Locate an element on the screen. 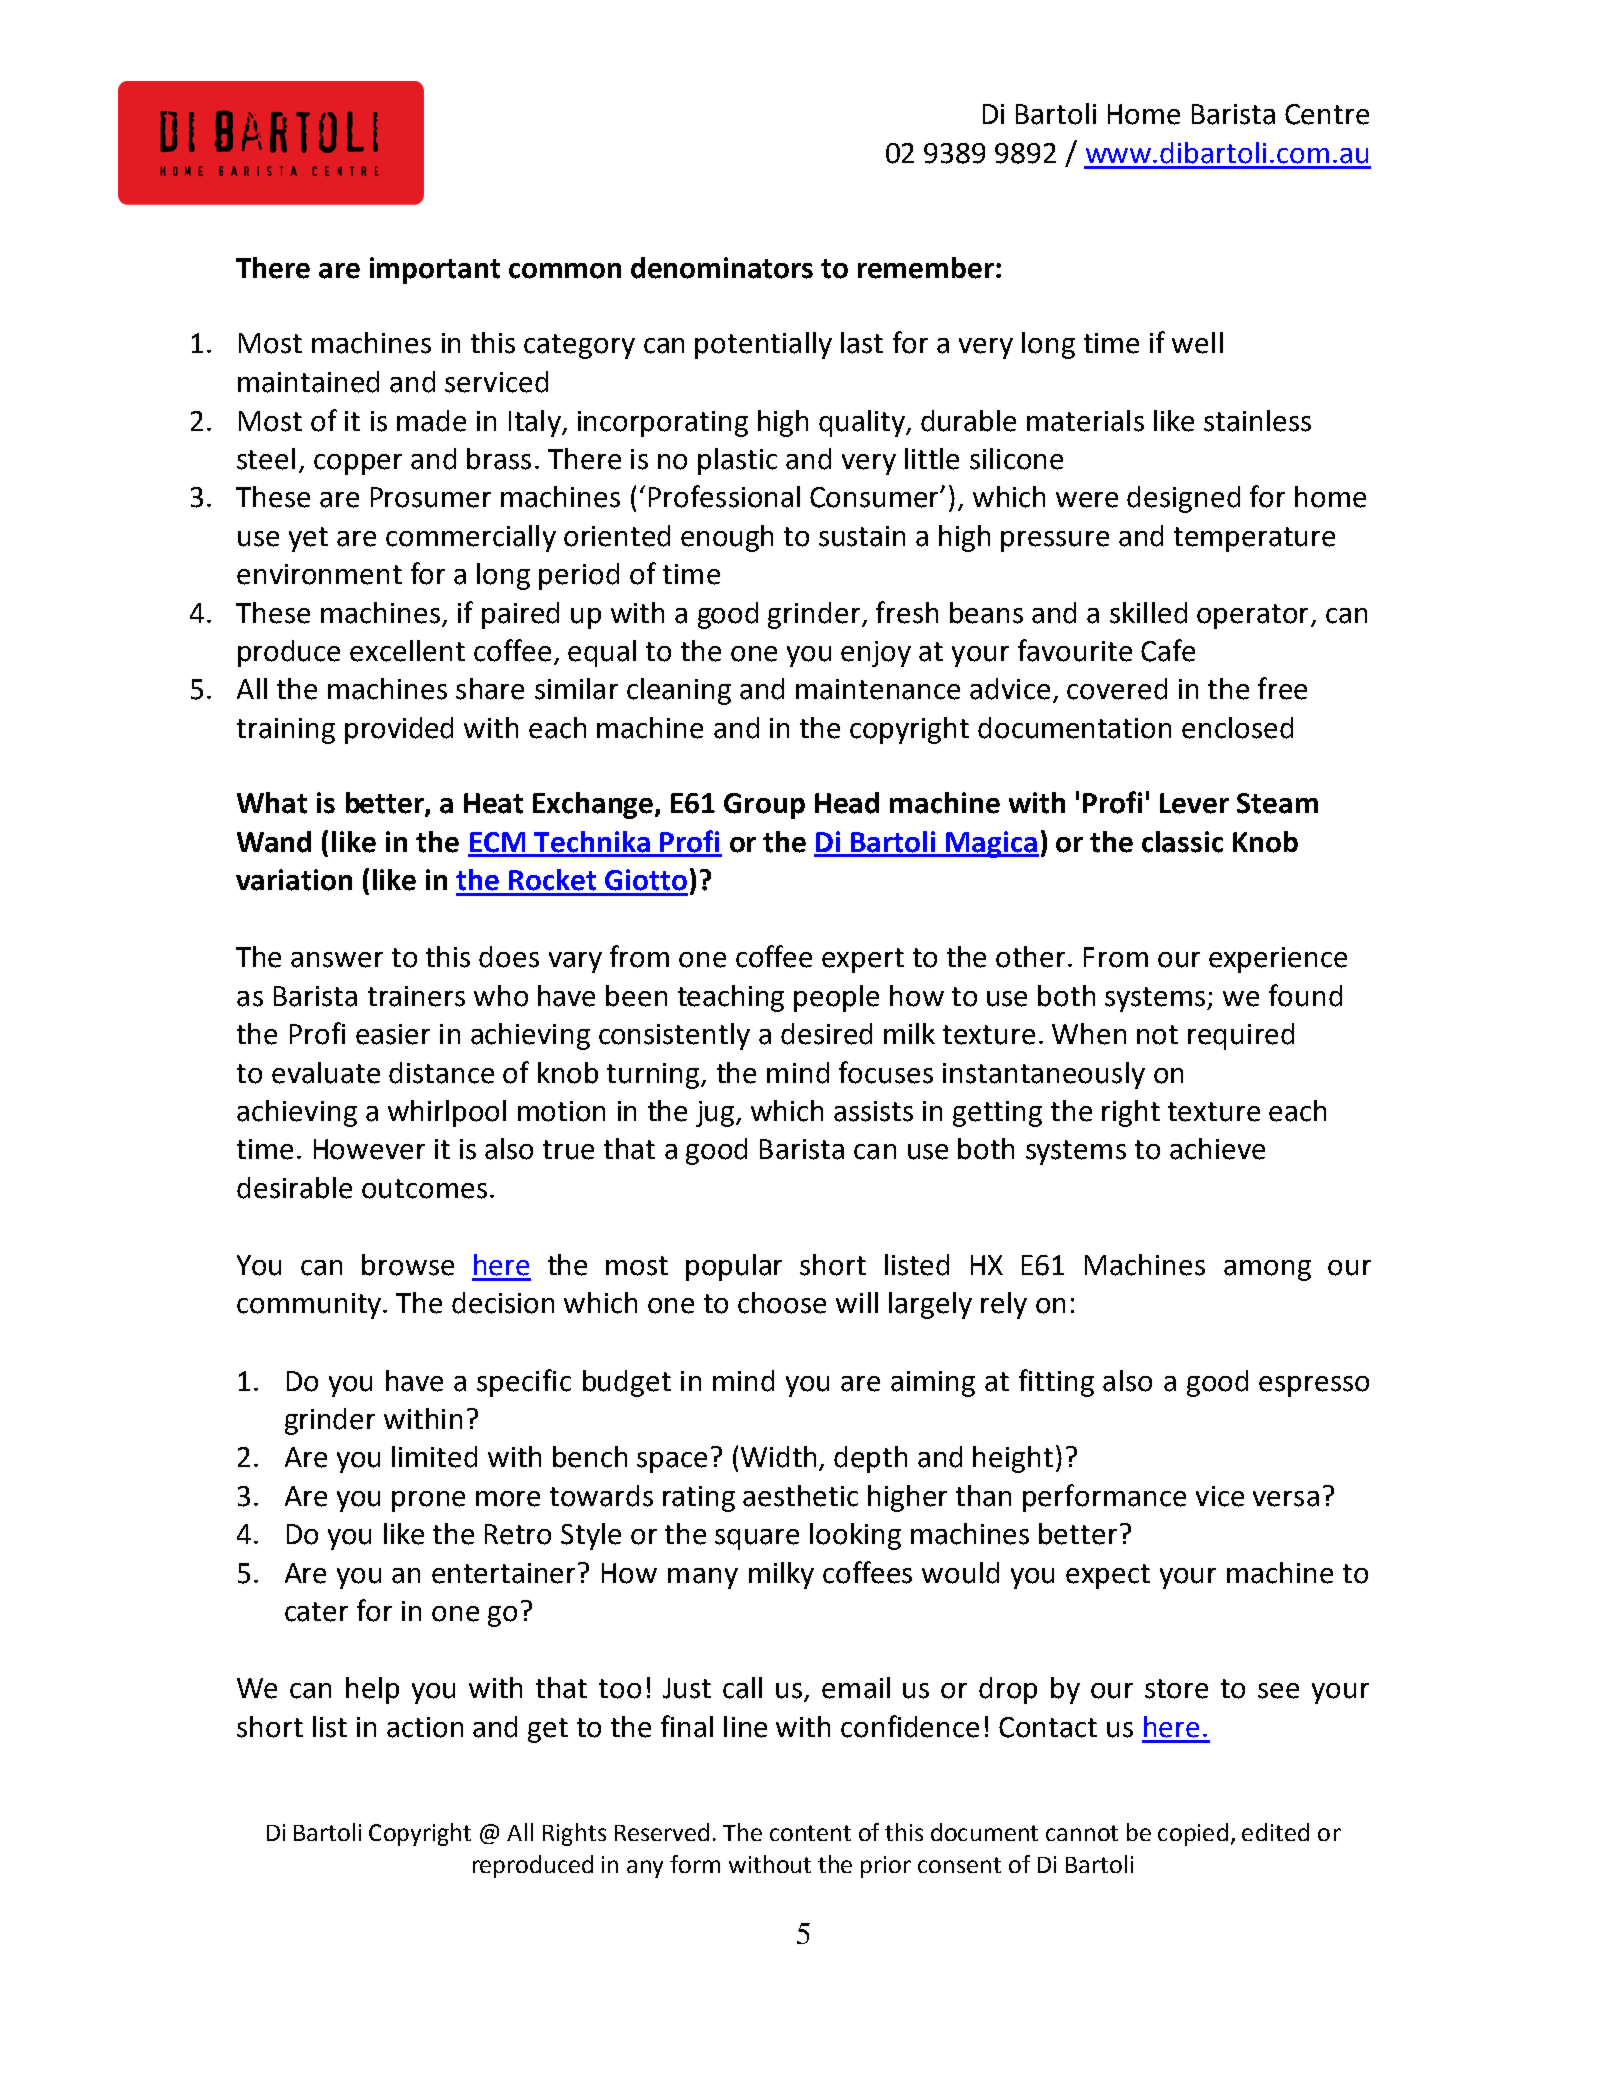 This screenshot has height=2079, width=1607. required is located at coordinates (1241, 1036).
